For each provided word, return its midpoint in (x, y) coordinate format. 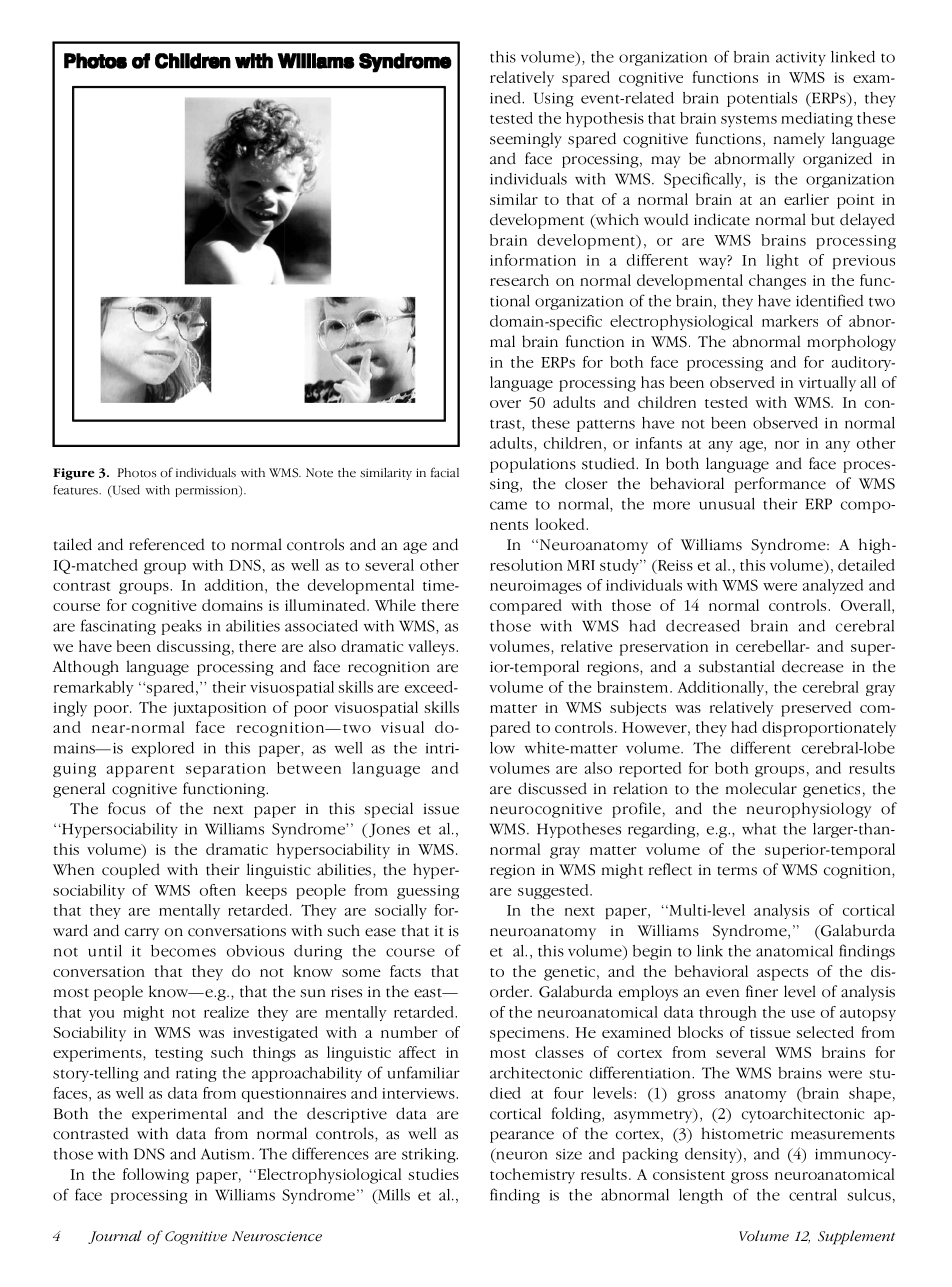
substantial (737, 666)
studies (433, 1174)
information (533, 260)
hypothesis (605, 119)
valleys (432, 648)
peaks (182, 627)
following (156, 1176)
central (813, 1195)
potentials (762, 99)
